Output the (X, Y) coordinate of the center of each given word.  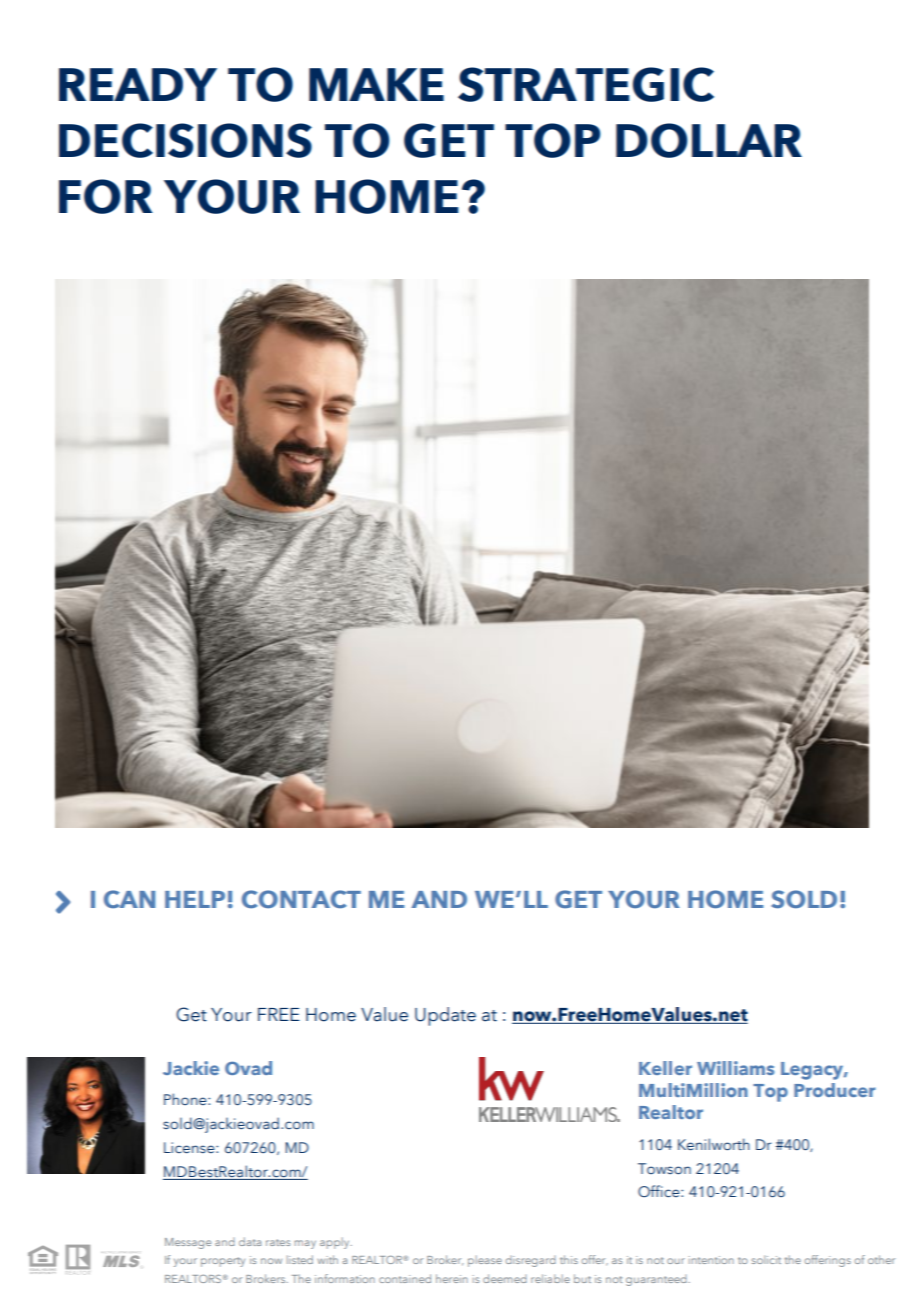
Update (445, 1016)
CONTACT (301, 899)
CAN (129, 899)
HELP (195, 899)
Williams (735, 1068)
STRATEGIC (586, 84)
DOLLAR (709, 140)
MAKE (376, 84)
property (223, 1262)
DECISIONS (185, 140)
